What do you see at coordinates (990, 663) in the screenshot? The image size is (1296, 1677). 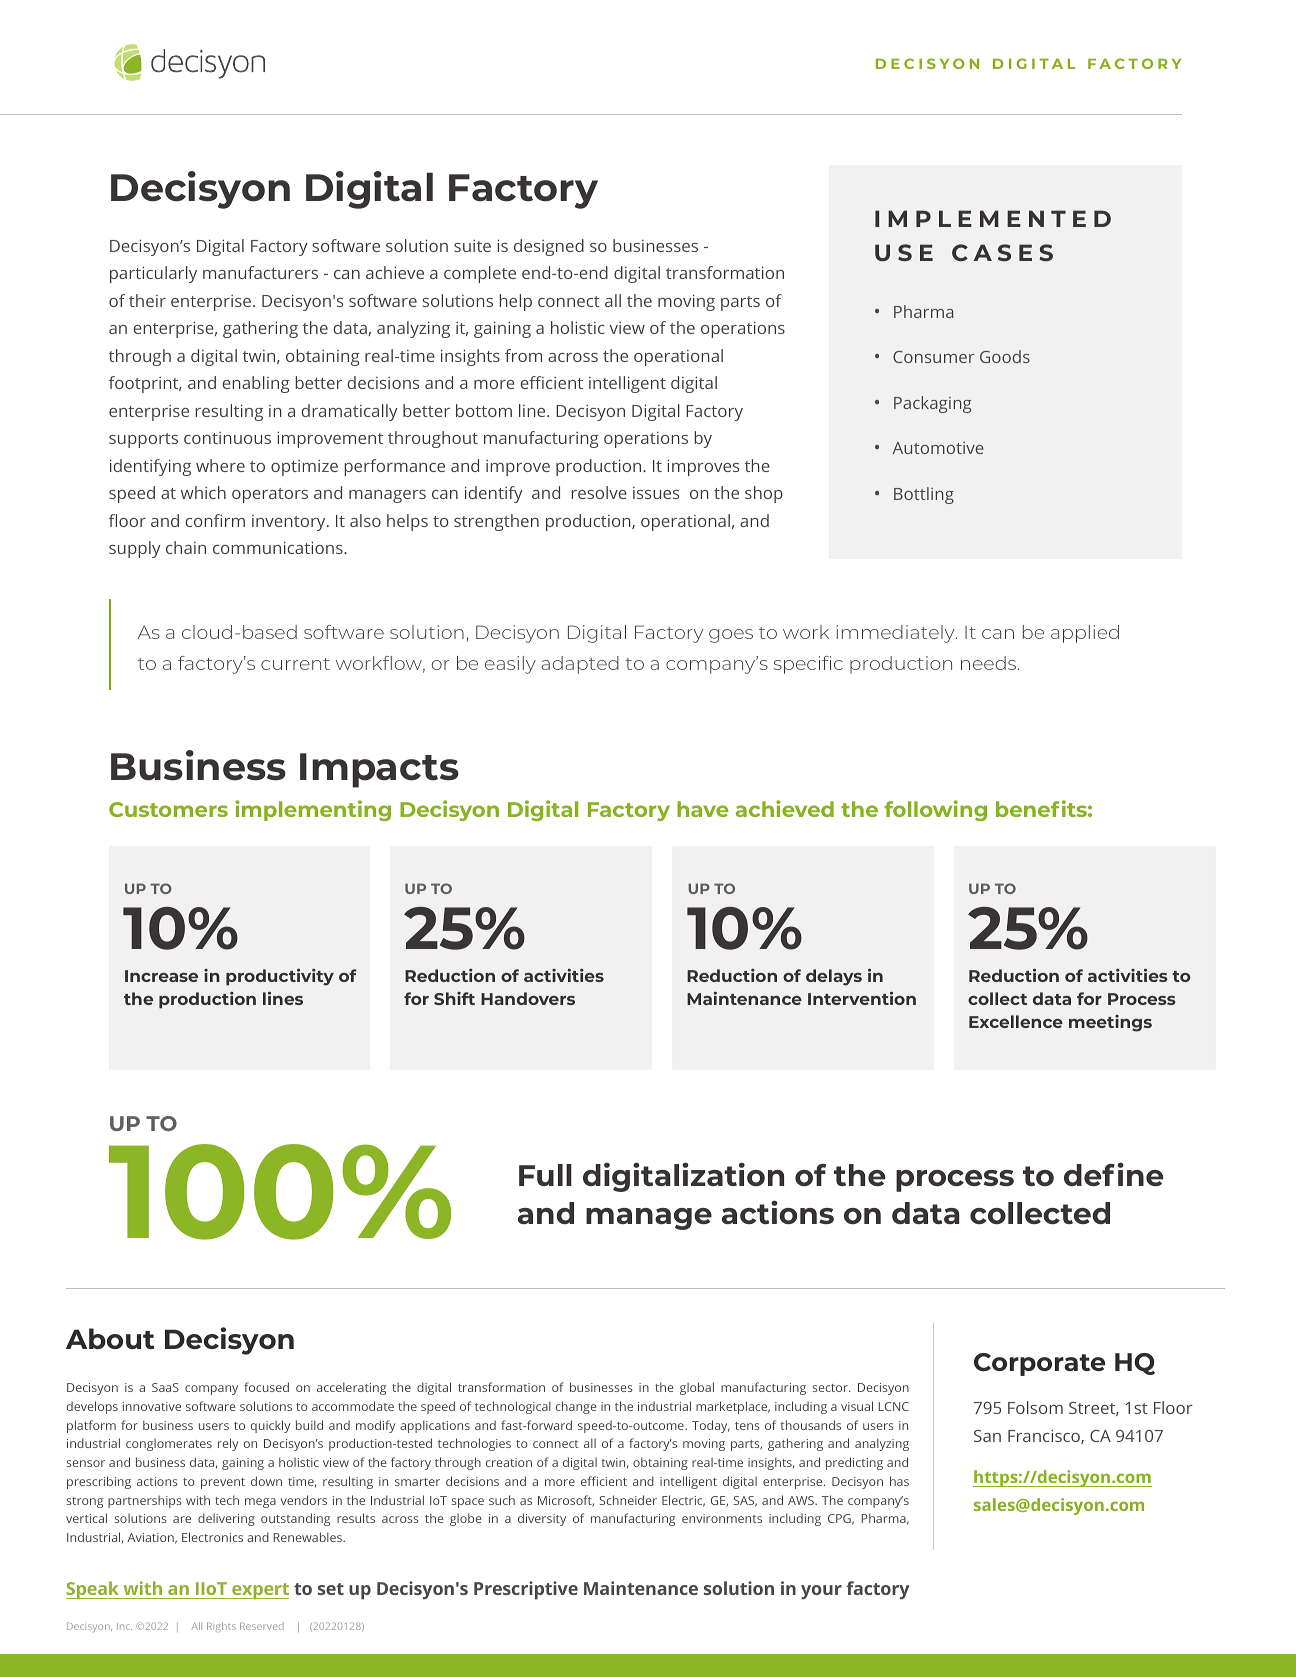 I see `needs` at bounding box center [990, 663].
